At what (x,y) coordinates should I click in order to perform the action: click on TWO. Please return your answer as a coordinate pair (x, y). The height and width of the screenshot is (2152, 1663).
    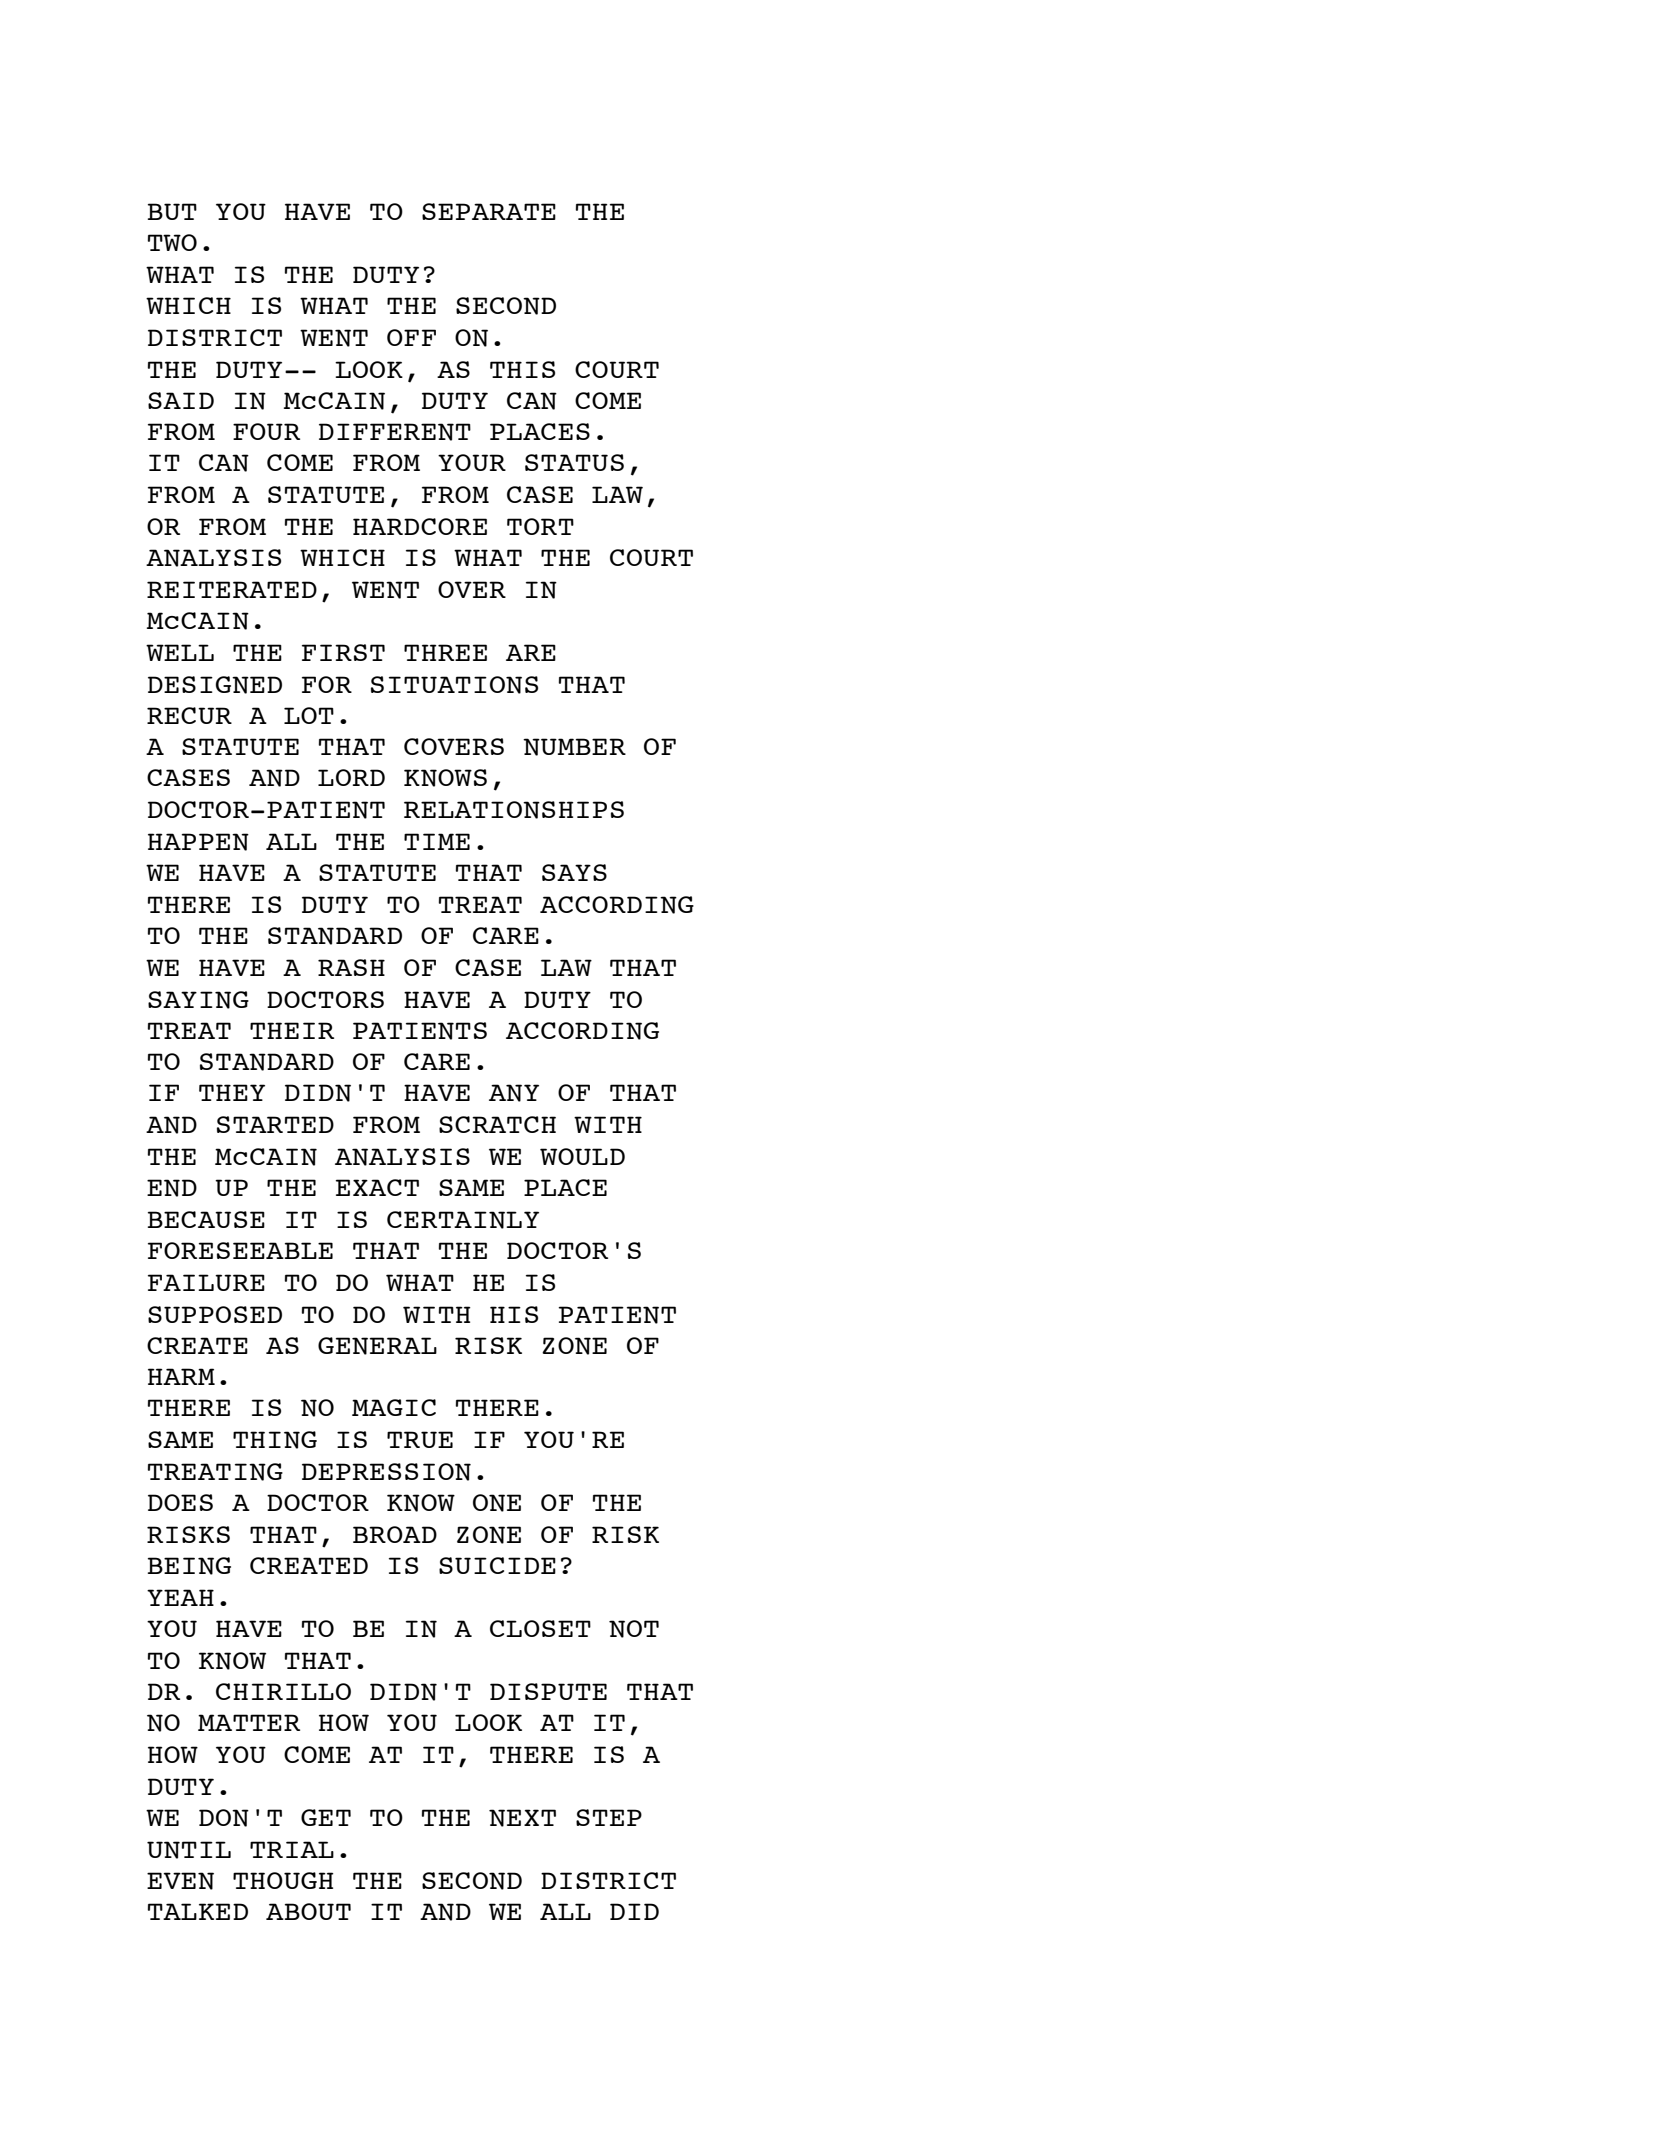
    Looking at the image, I should click on (172, 242).
